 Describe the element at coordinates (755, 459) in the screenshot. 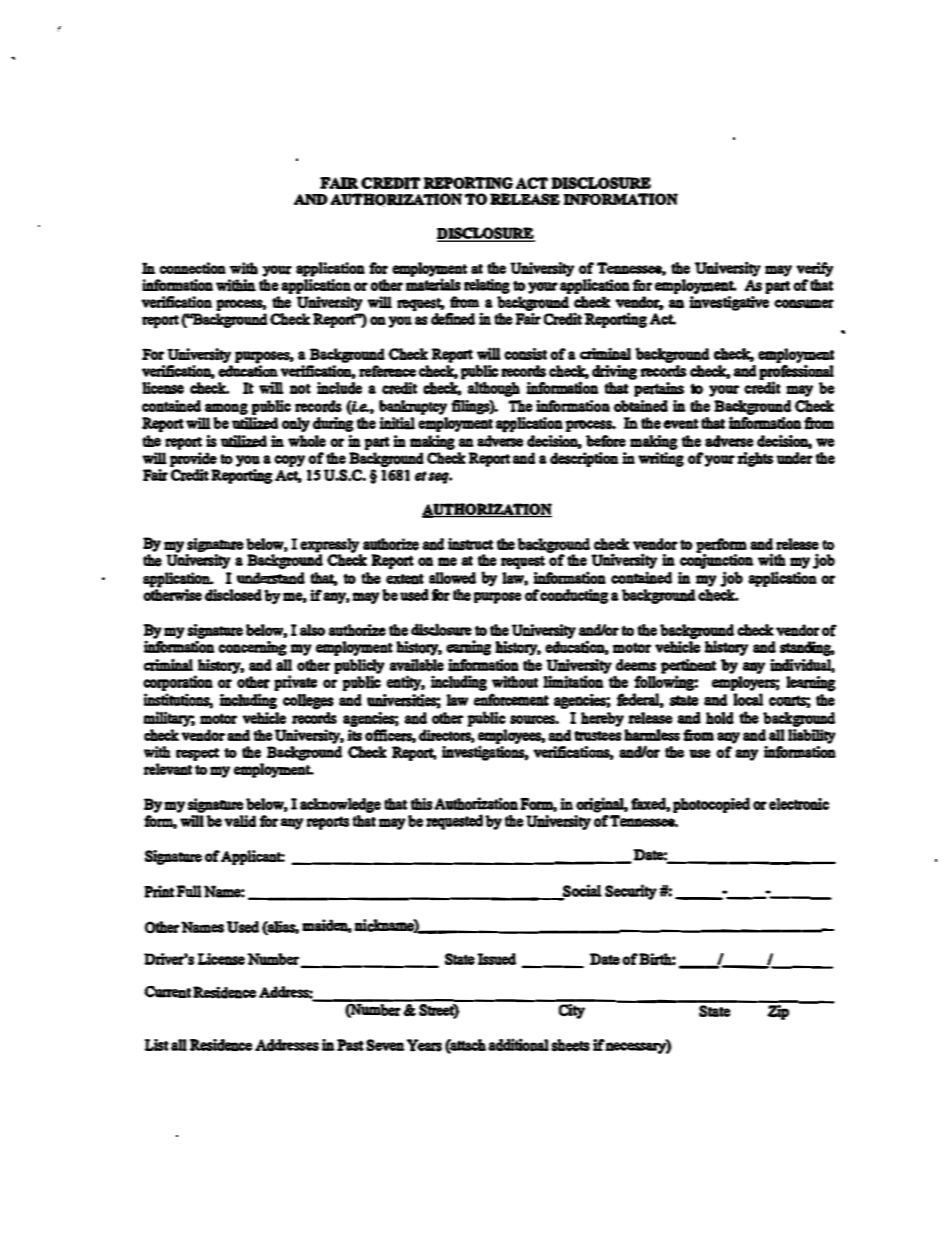

I see `rights` at that location.
